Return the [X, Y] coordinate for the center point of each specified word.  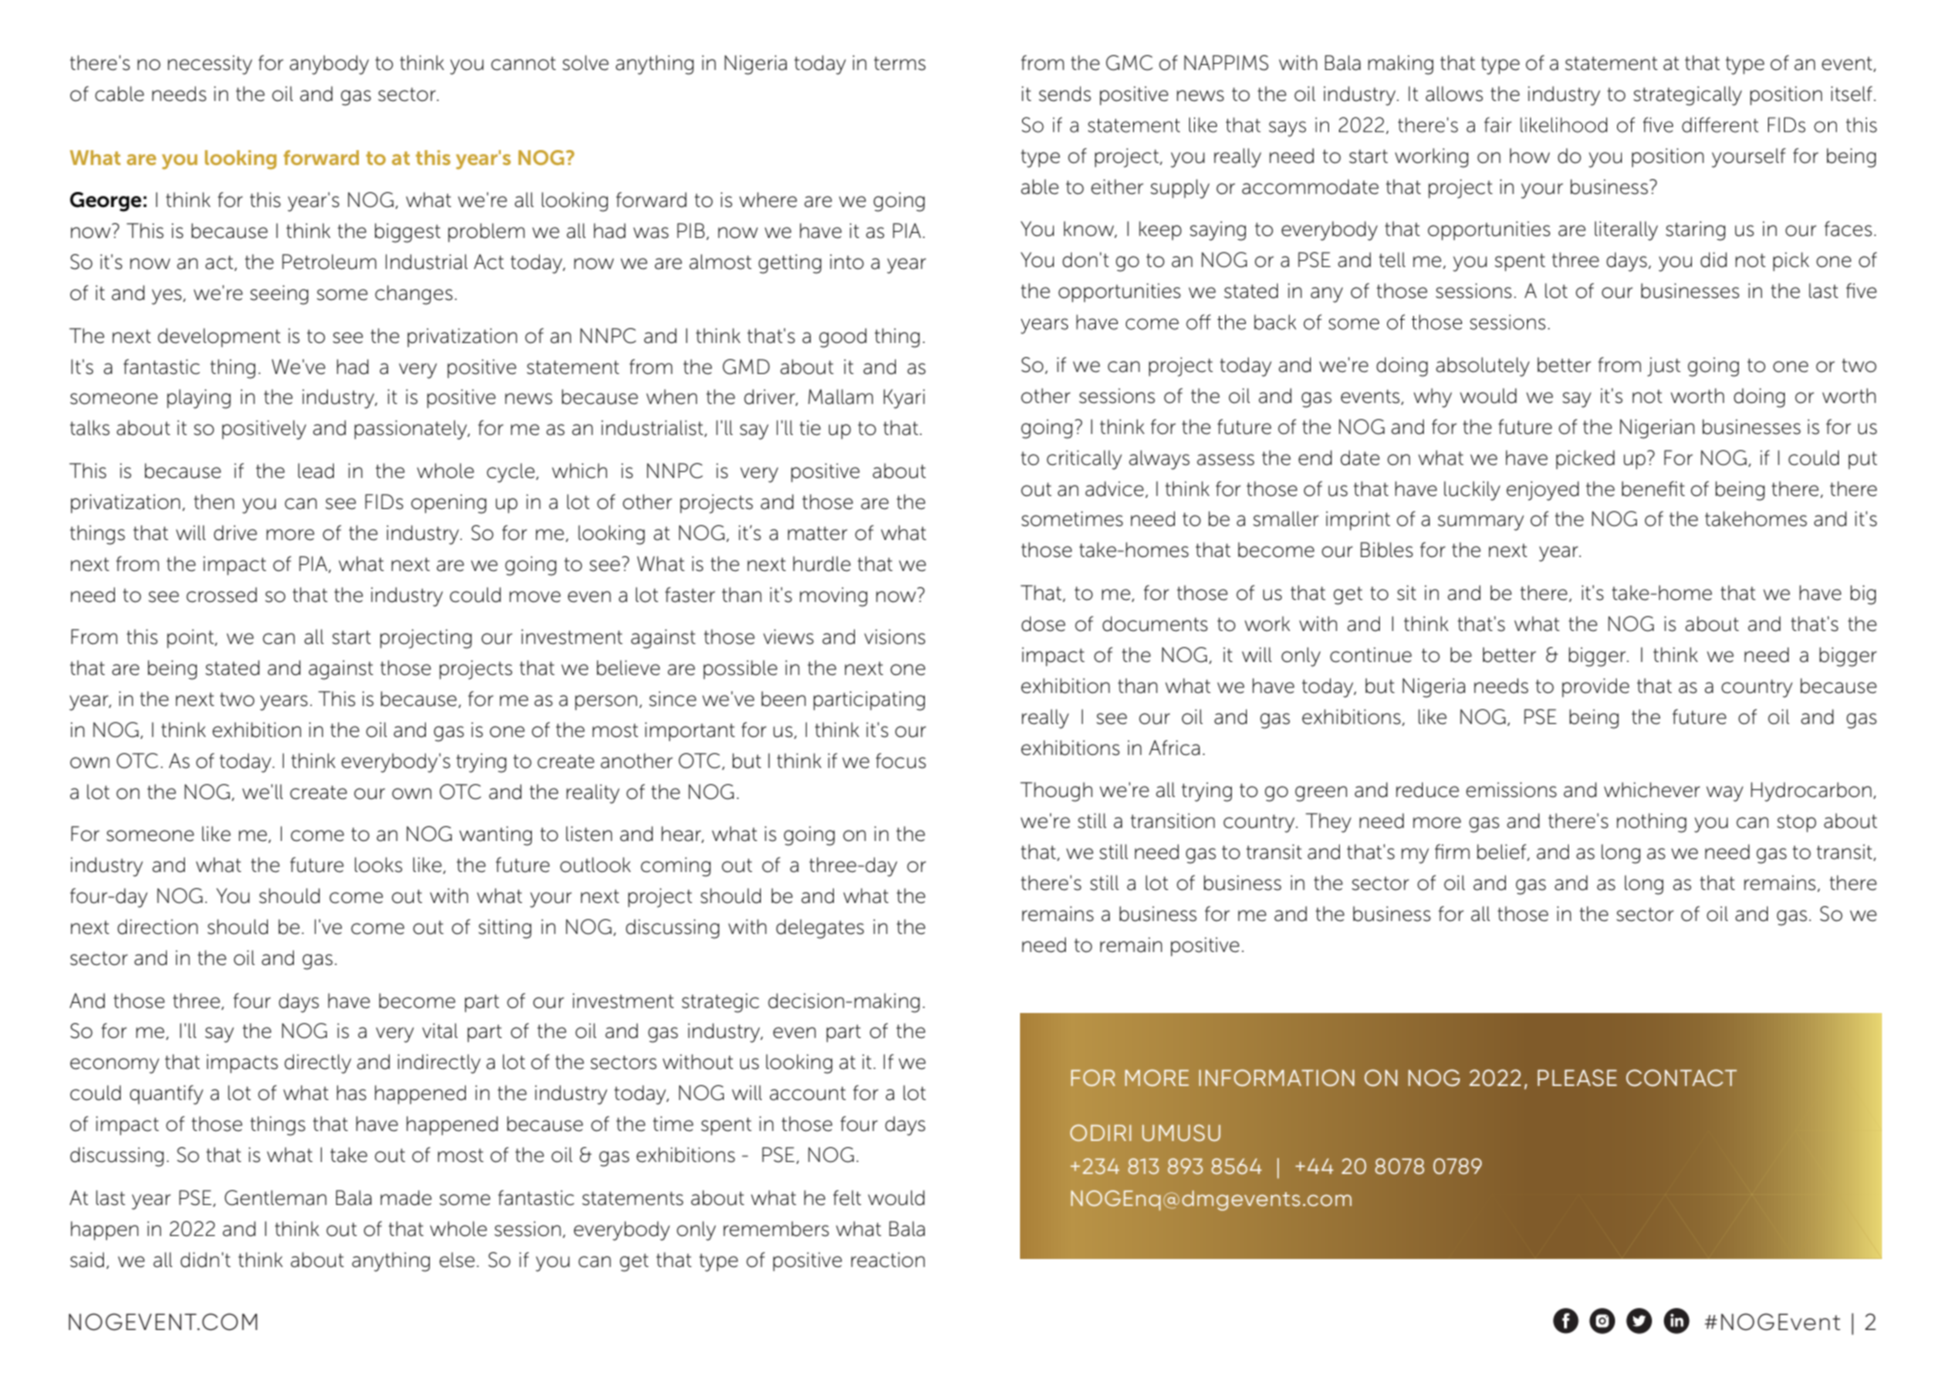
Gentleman [276, 1198]
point [191, 638]
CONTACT [1681, 1078]
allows [1454, 94]
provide [1595, 687]
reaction [888, 1260]
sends [1065, 94]
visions [894, 637]
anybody [329, 65]
